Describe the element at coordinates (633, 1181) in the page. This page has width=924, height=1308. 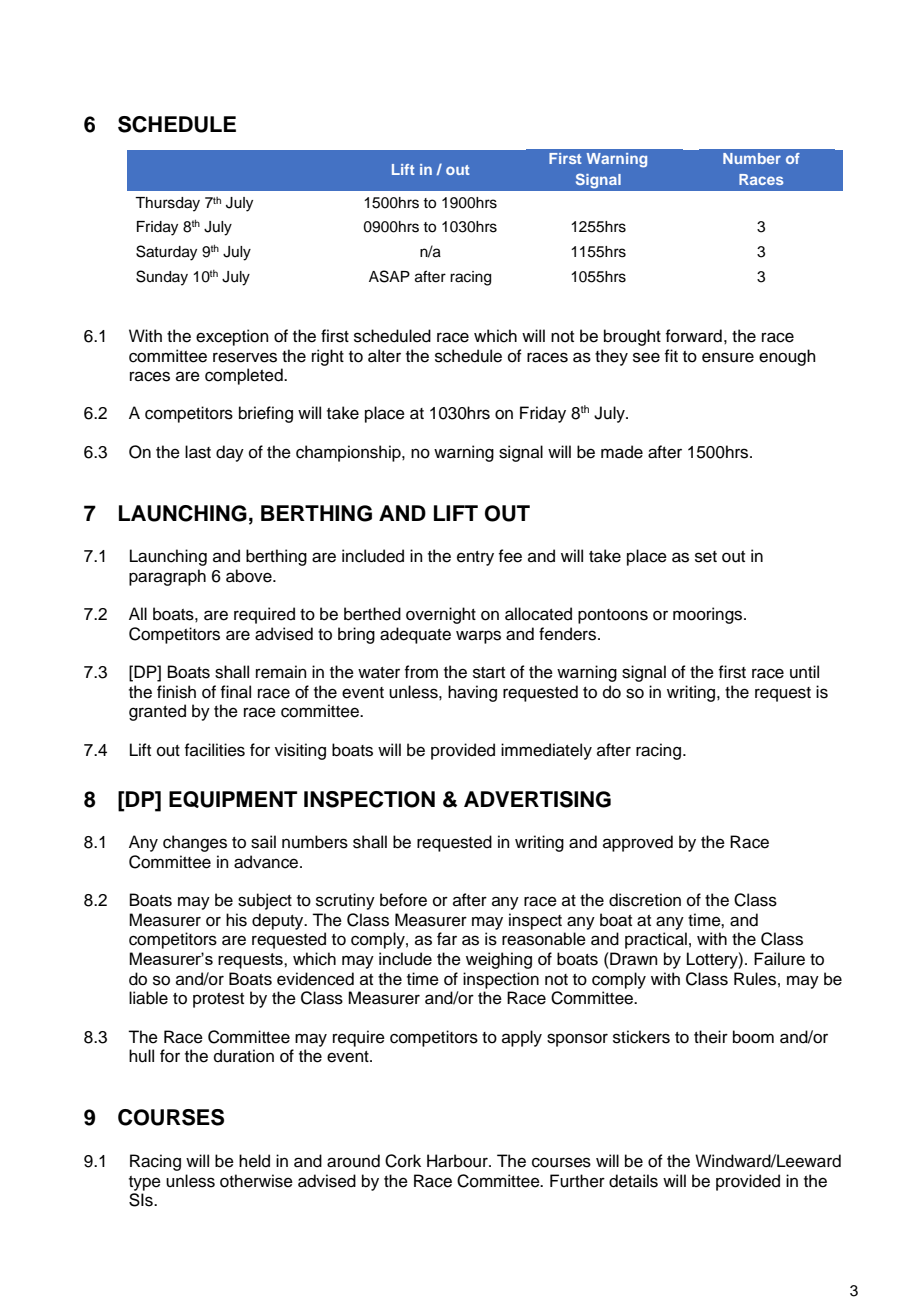
I see `details` at that location.
